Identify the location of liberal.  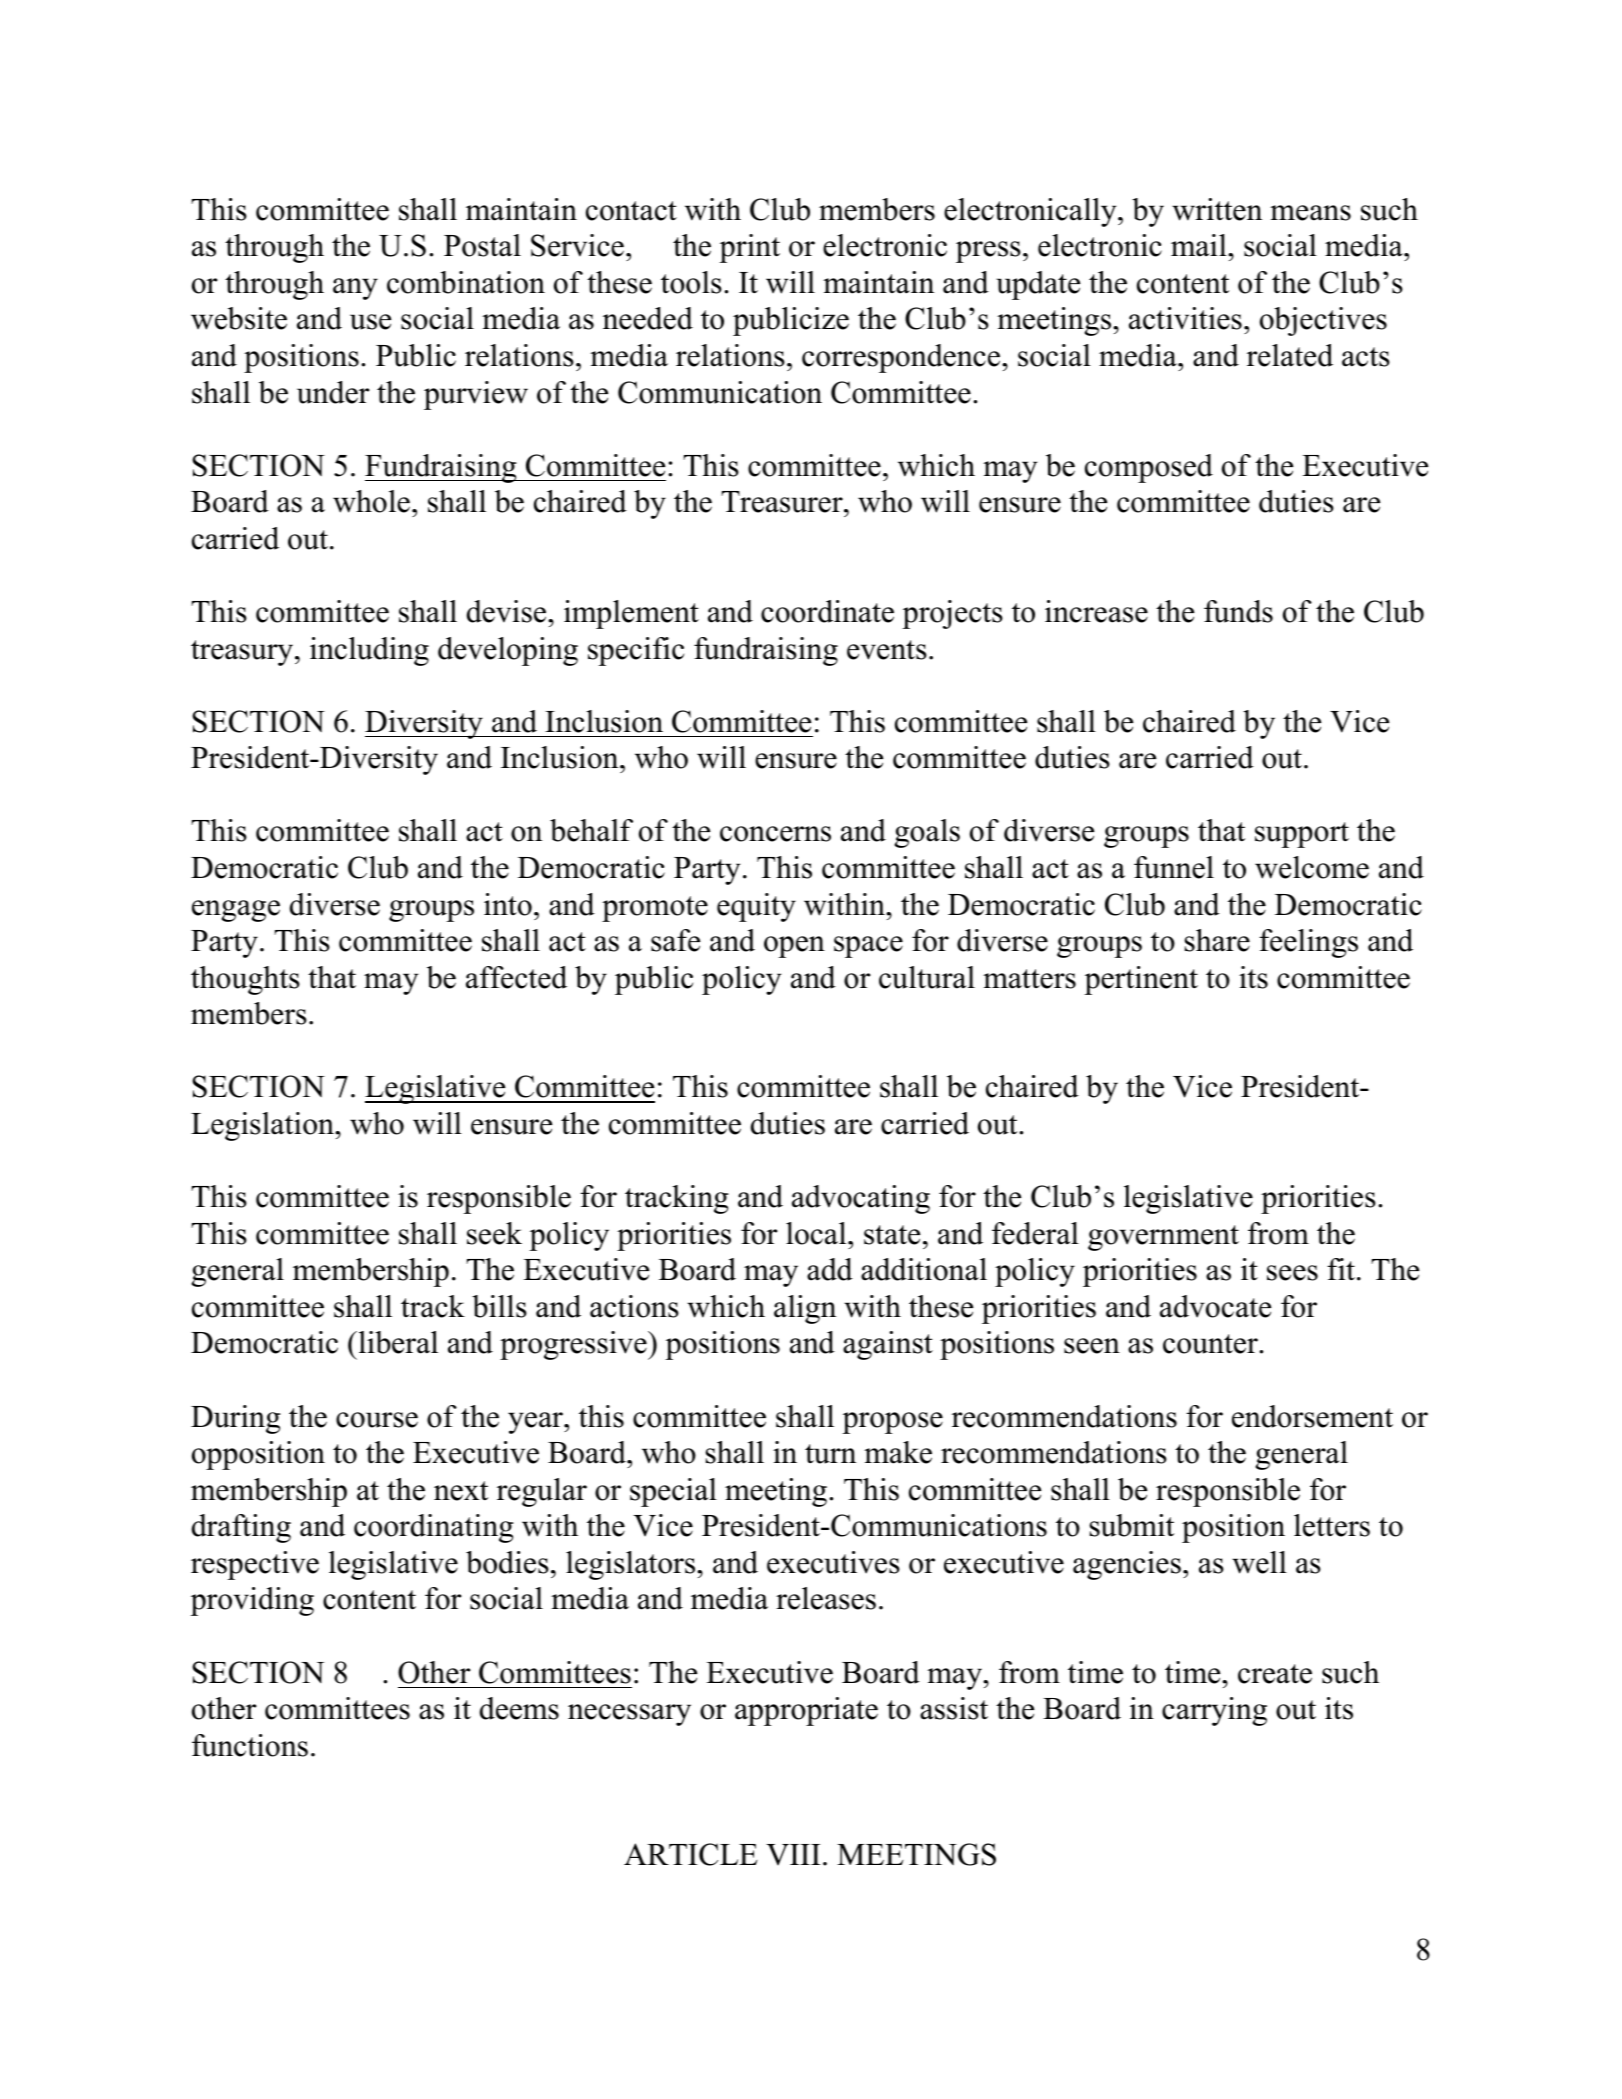
(397, 1342).
